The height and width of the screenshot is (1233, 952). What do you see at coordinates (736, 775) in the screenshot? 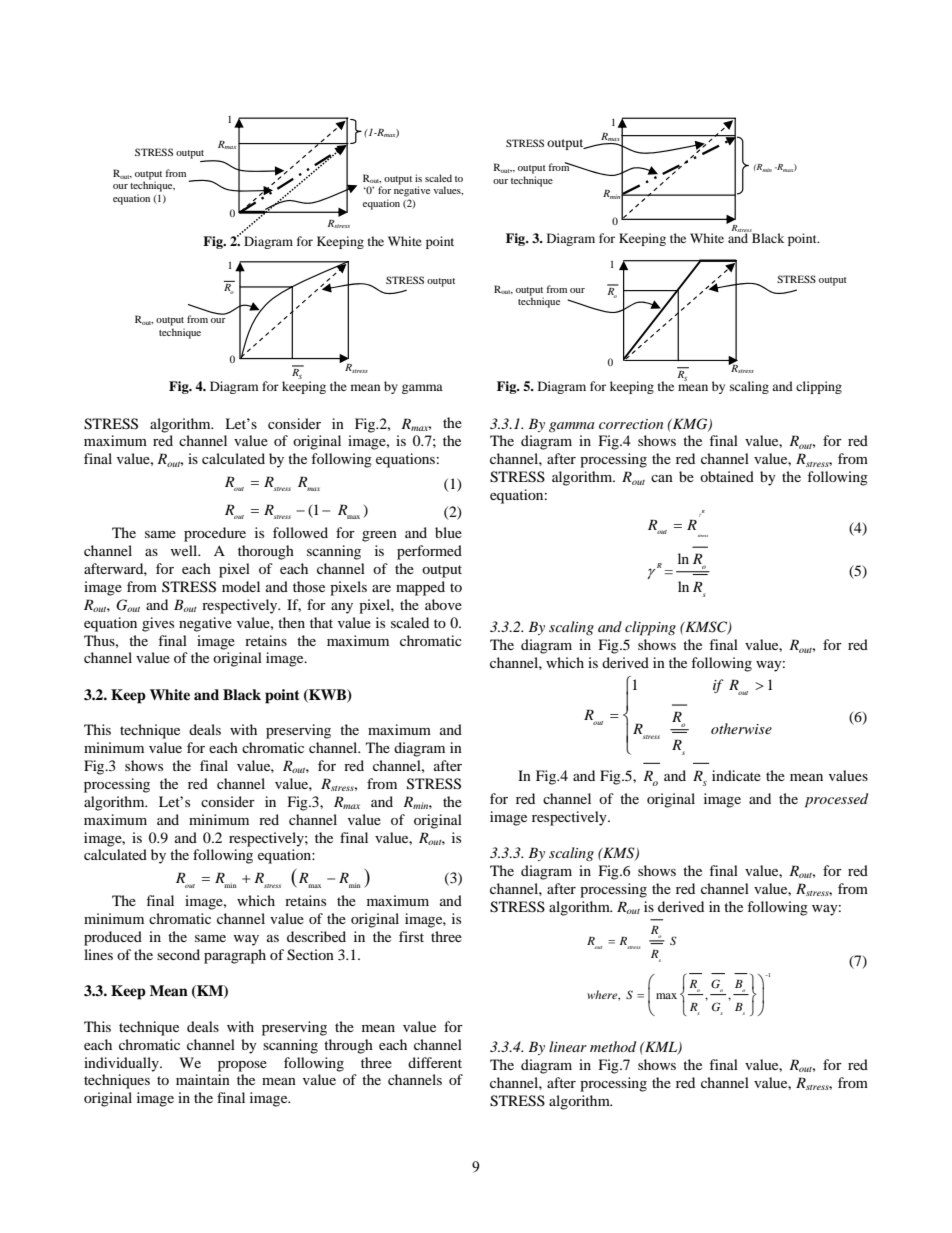
I see `indicate` at bounding box center [736, 775].
